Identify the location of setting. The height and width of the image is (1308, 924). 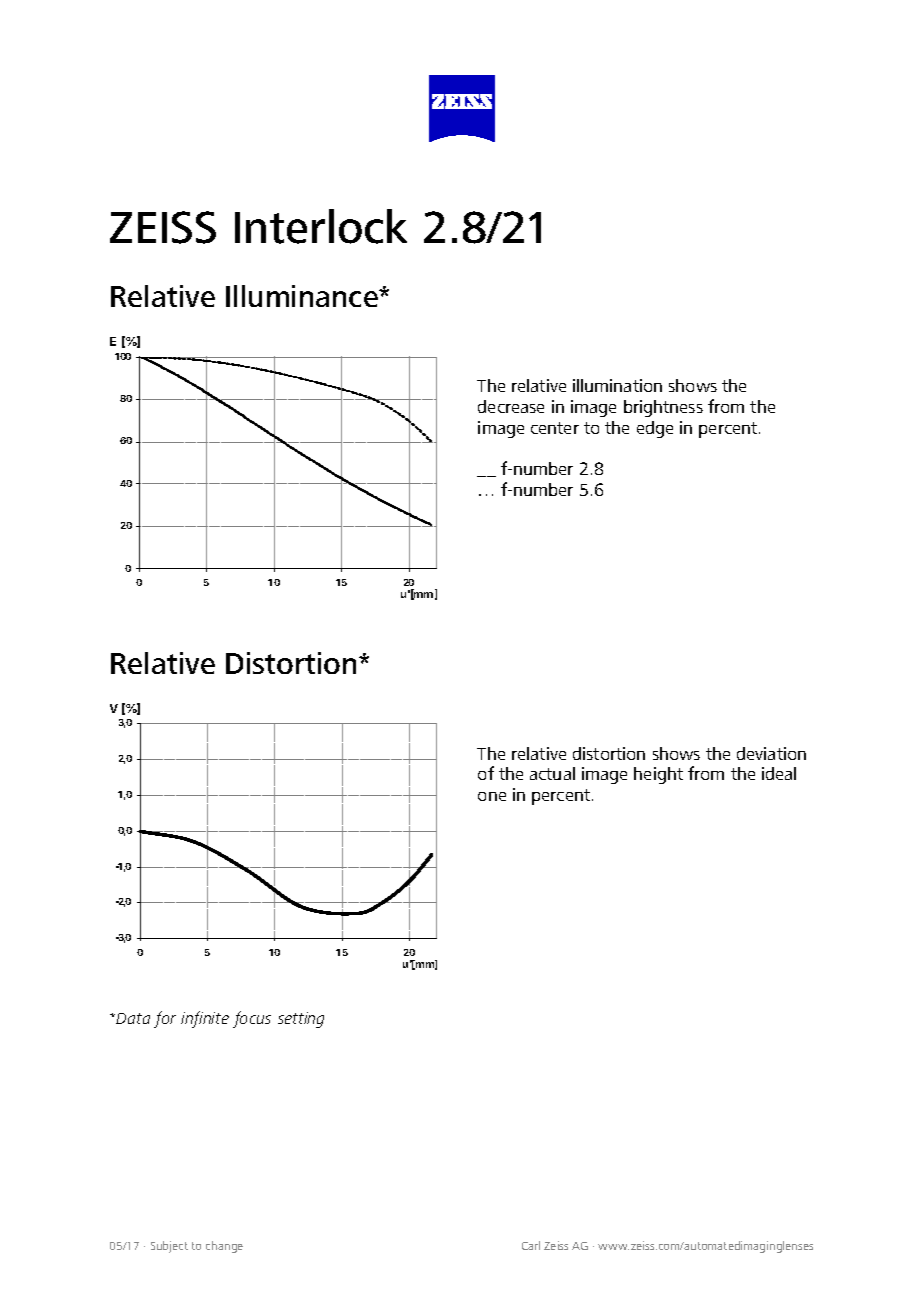
(301, 1020).
